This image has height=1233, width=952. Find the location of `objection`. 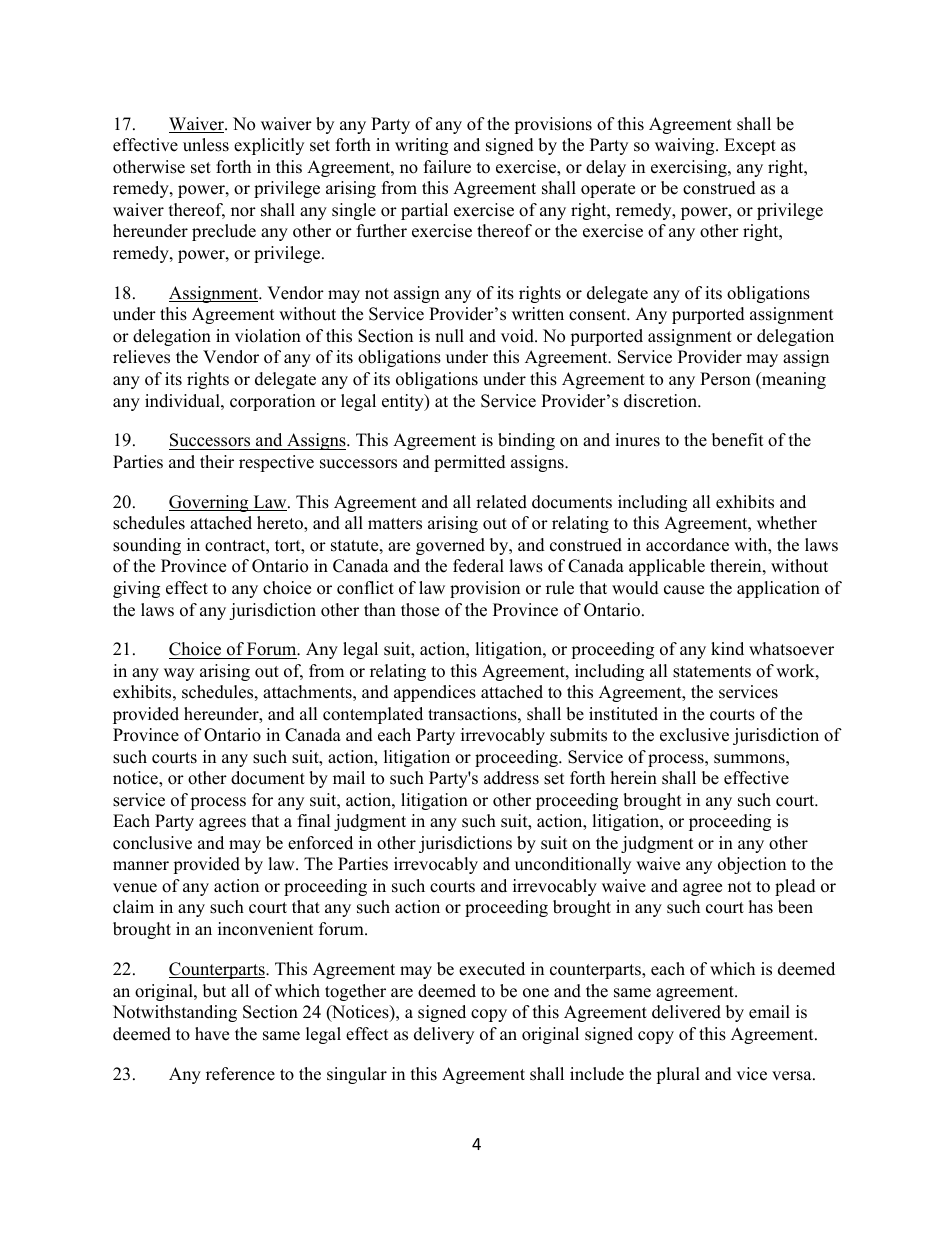

objection is located at coordinates (752, 865).
